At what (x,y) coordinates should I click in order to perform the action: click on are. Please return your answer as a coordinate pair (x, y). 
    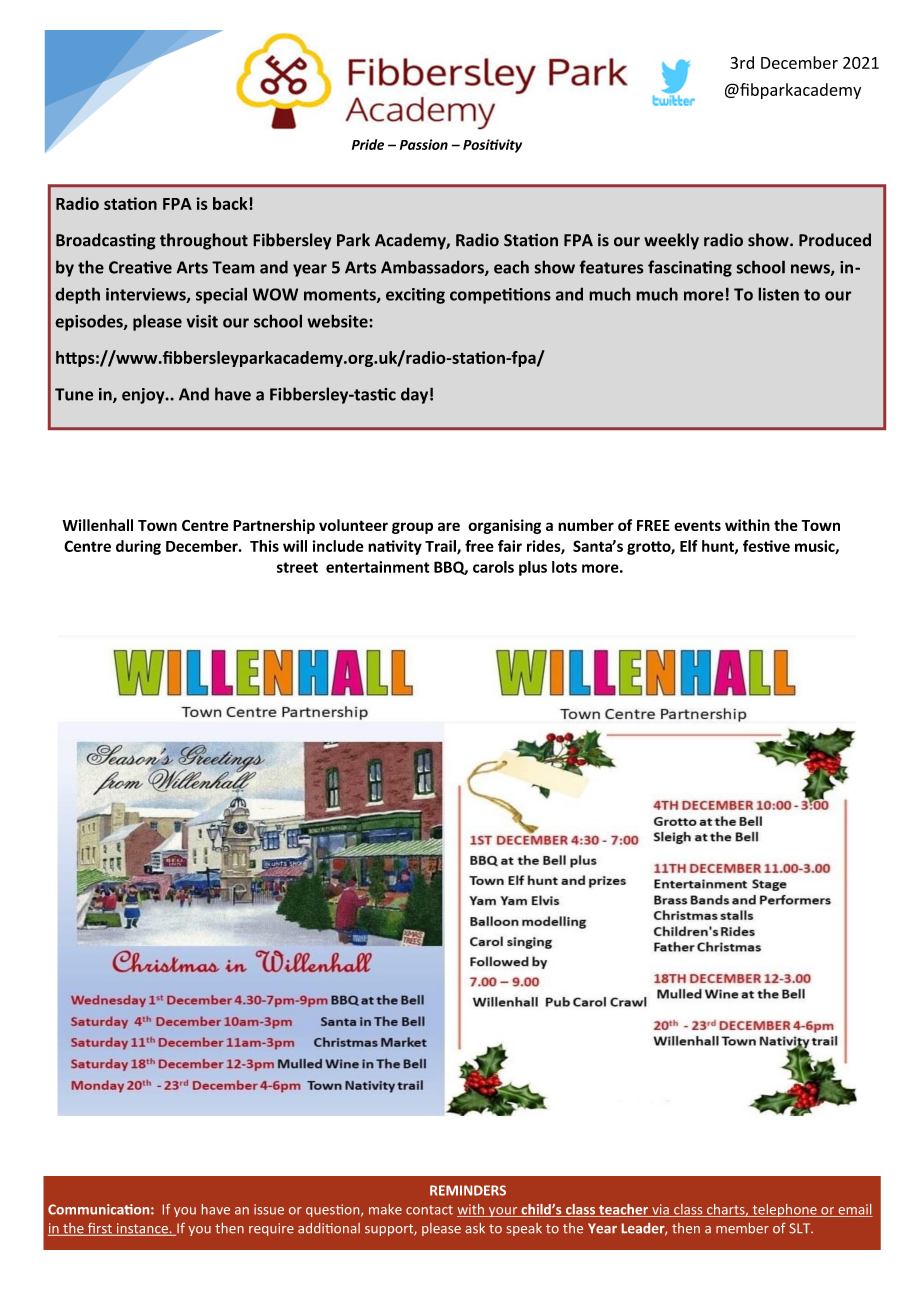
    Looking at the image, I should click on (449, 526).
